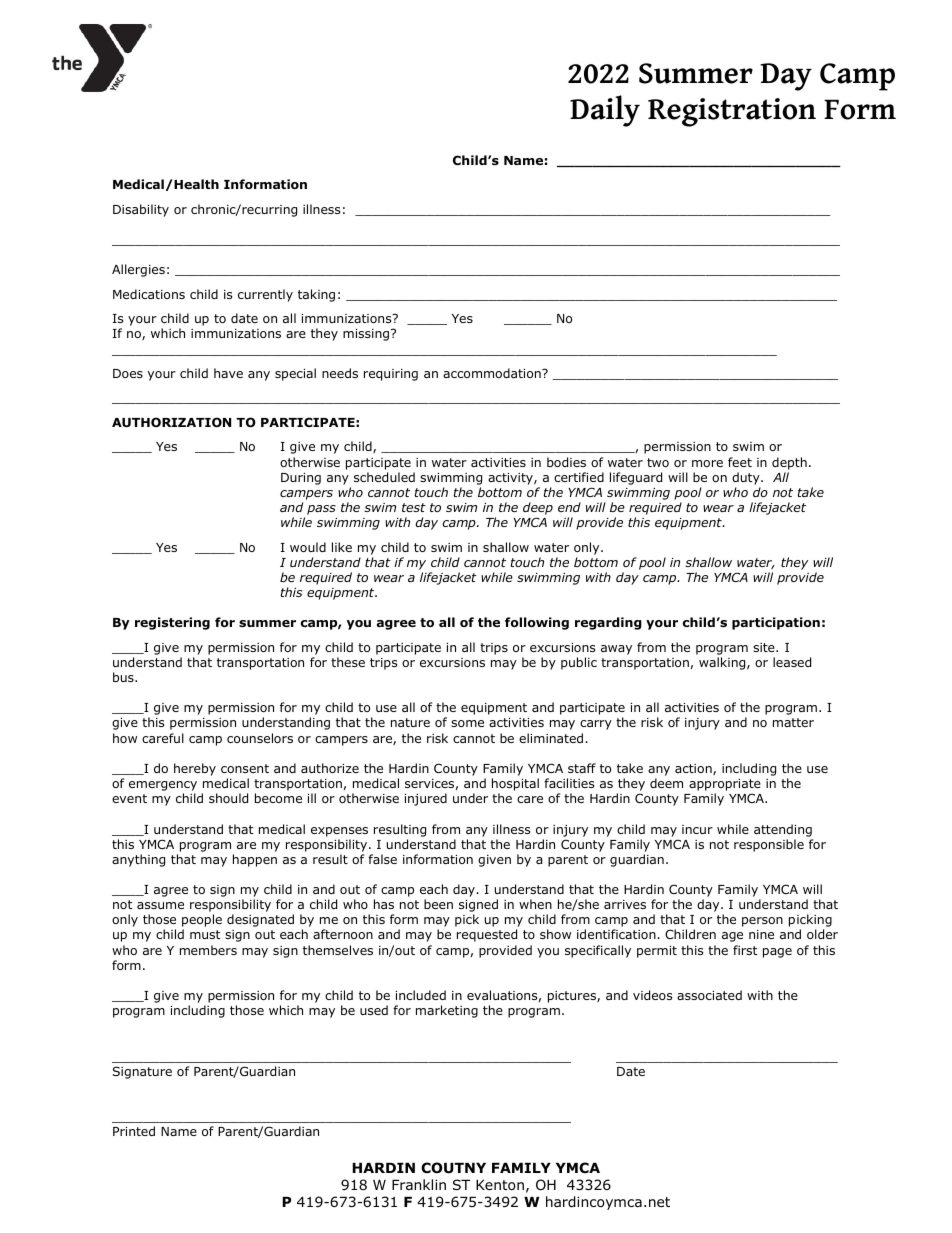 Image resolution: width=952 pixels, height=1233 pixels. What do you see at coordinates (605, 111) in the screenshot?
I see `Daily` at bounding box center [605, 111].
